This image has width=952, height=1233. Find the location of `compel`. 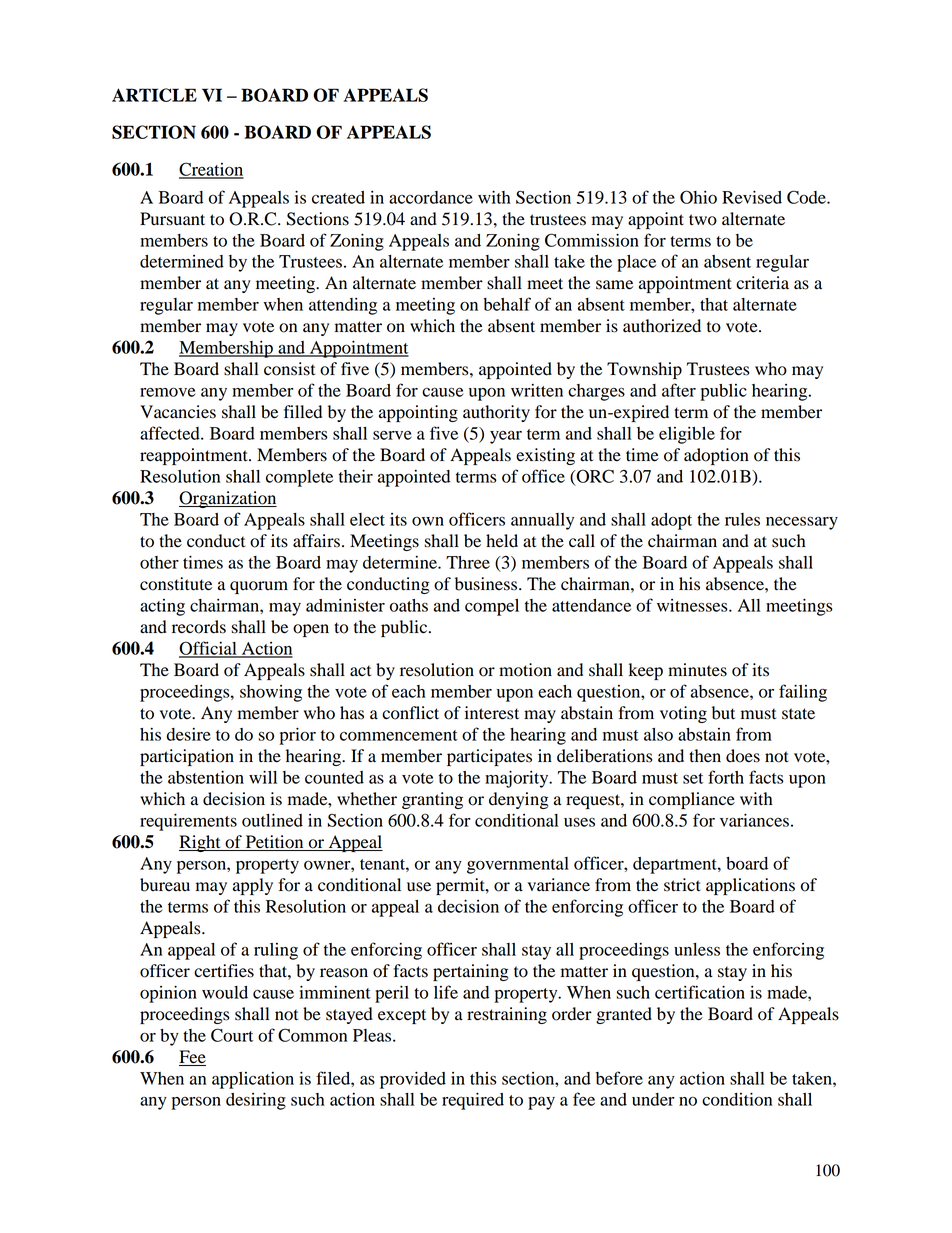

compel is located at coordinates (492, 607).
